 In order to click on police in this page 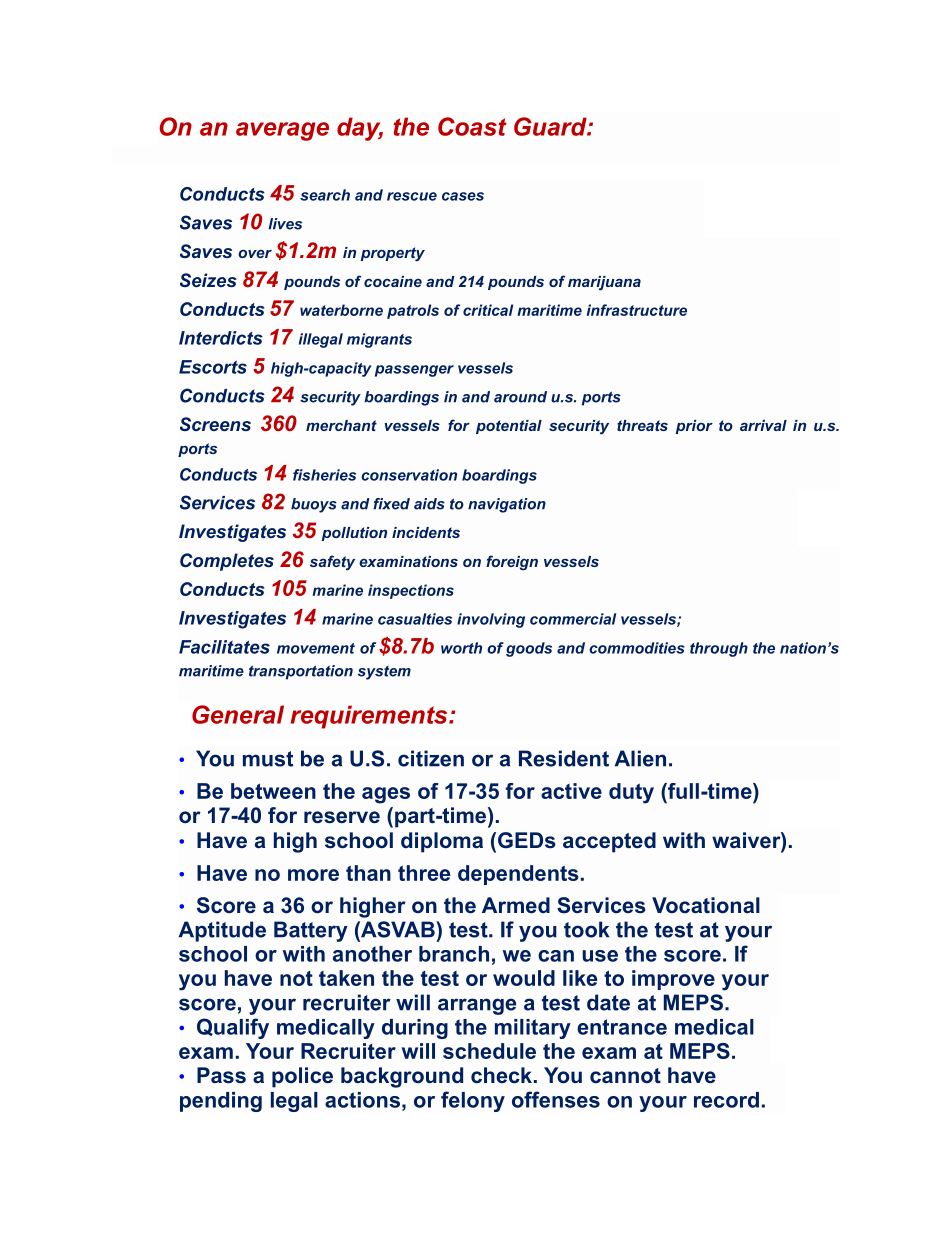, I will do `click(302, 1077)`.
